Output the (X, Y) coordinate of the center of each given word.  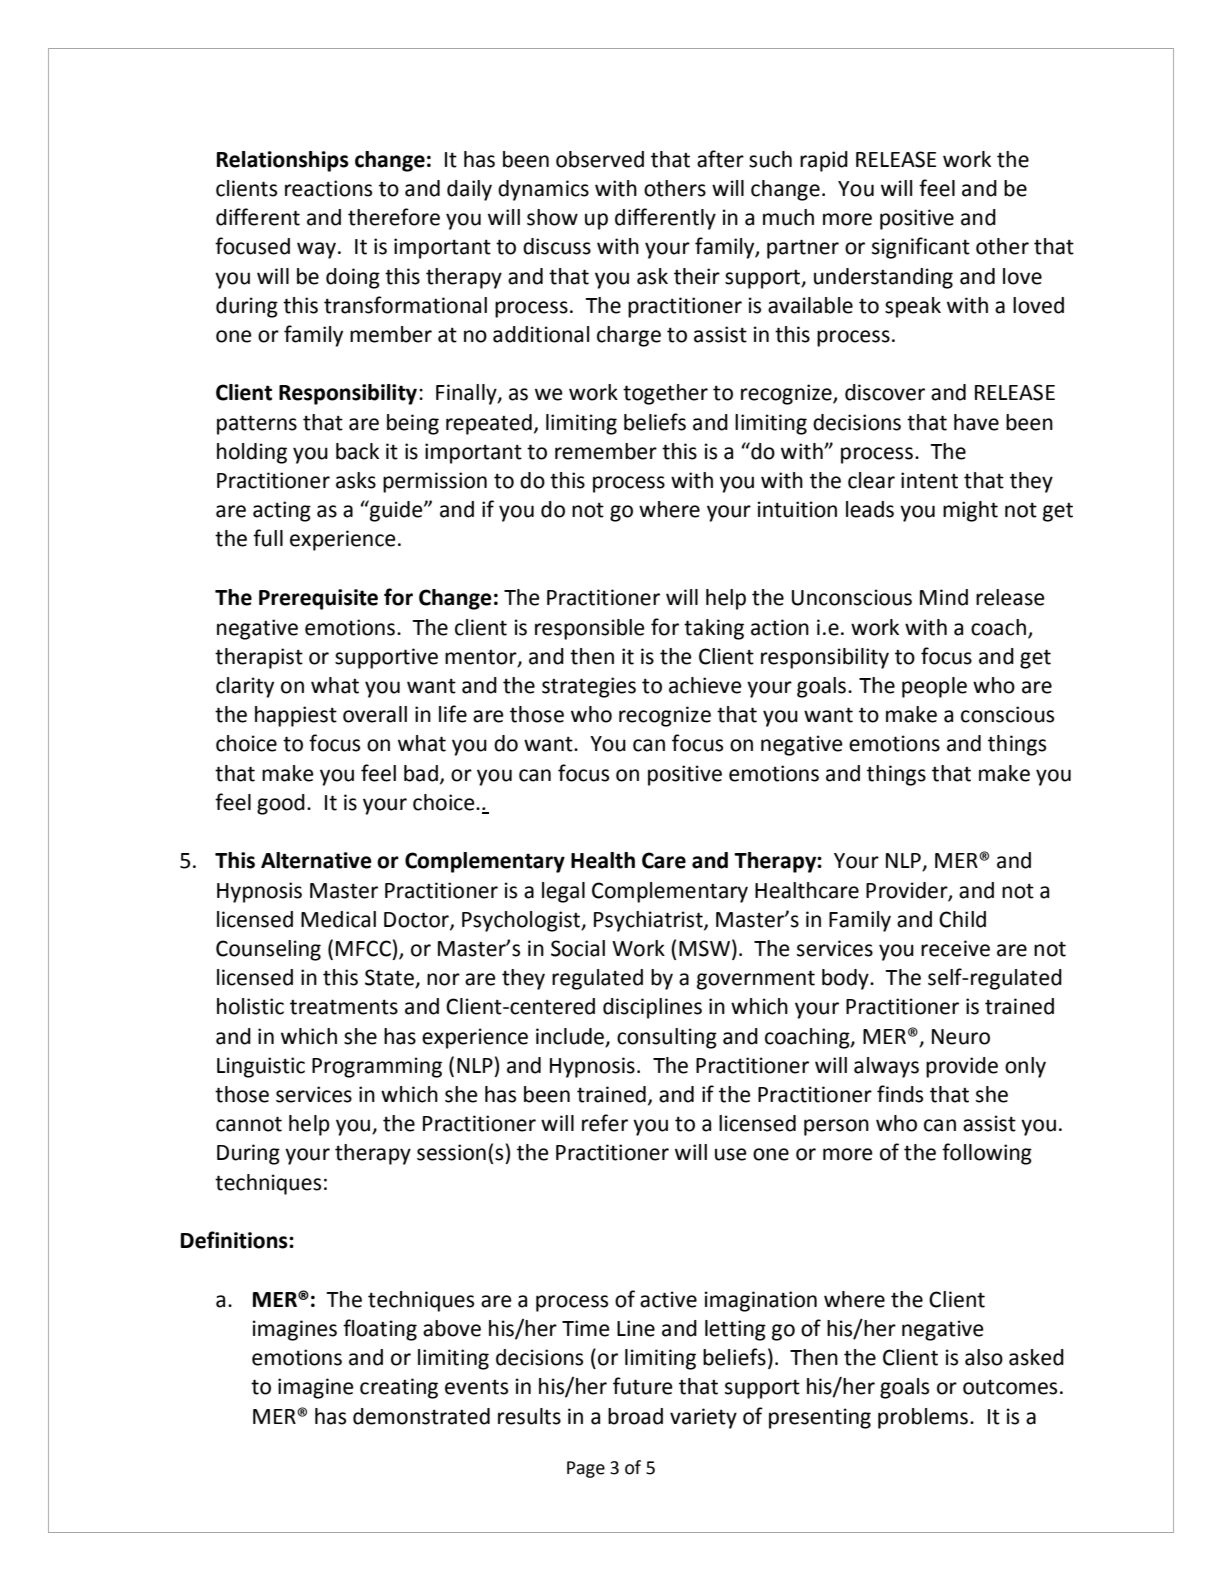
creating (399, 1388)
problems (924, 1418)
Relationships (283, 161)
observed (600, 159)
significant (921, 248)
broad (635, 1416)
